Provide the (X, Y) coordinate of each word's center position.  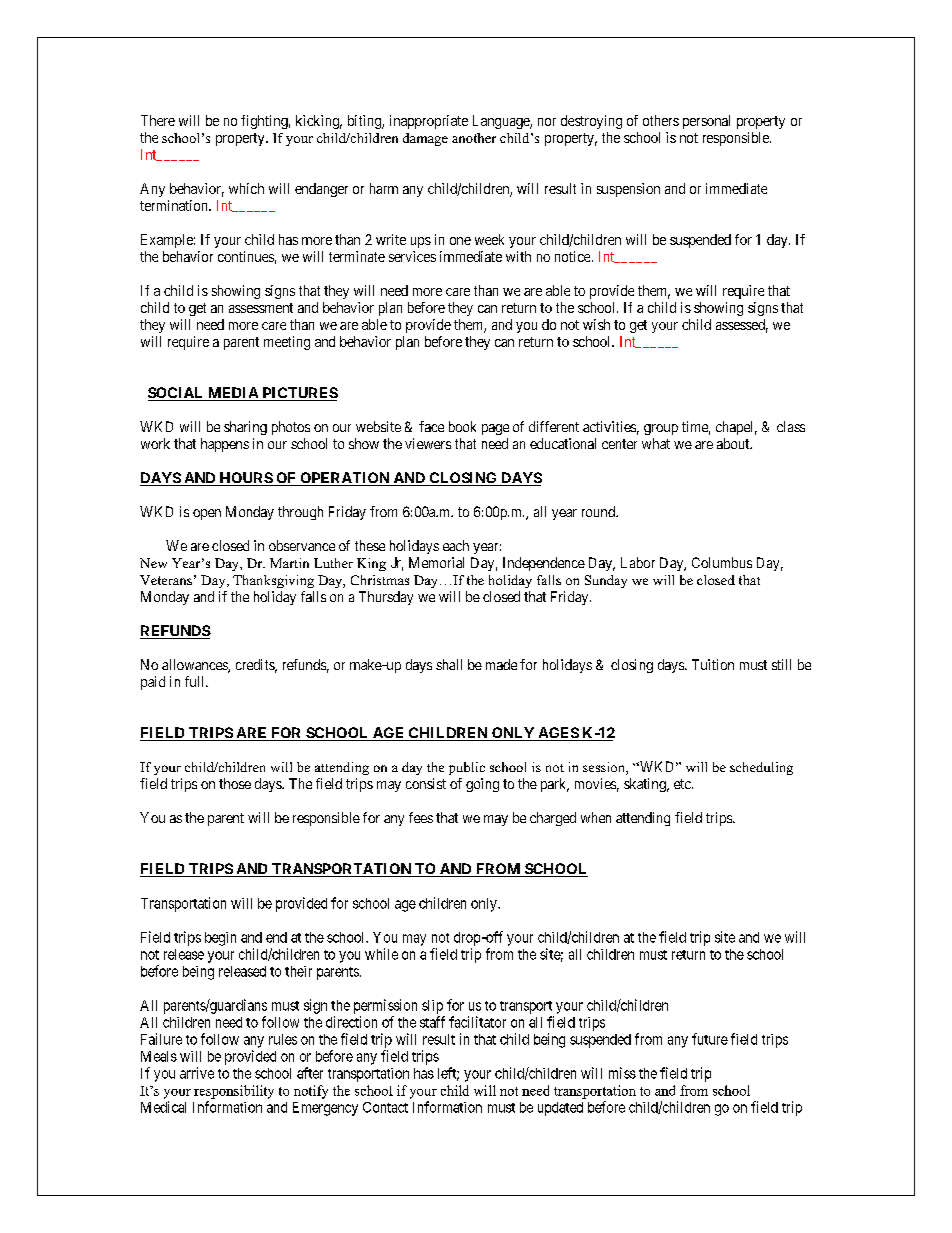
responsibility (234, 1092)
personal (706, 122)
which (246, 188)
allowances (195, 666)
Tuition (713, 664)
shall (449, 664)
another (474, 138)
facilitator (477, 1022)
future (710, 1039)
